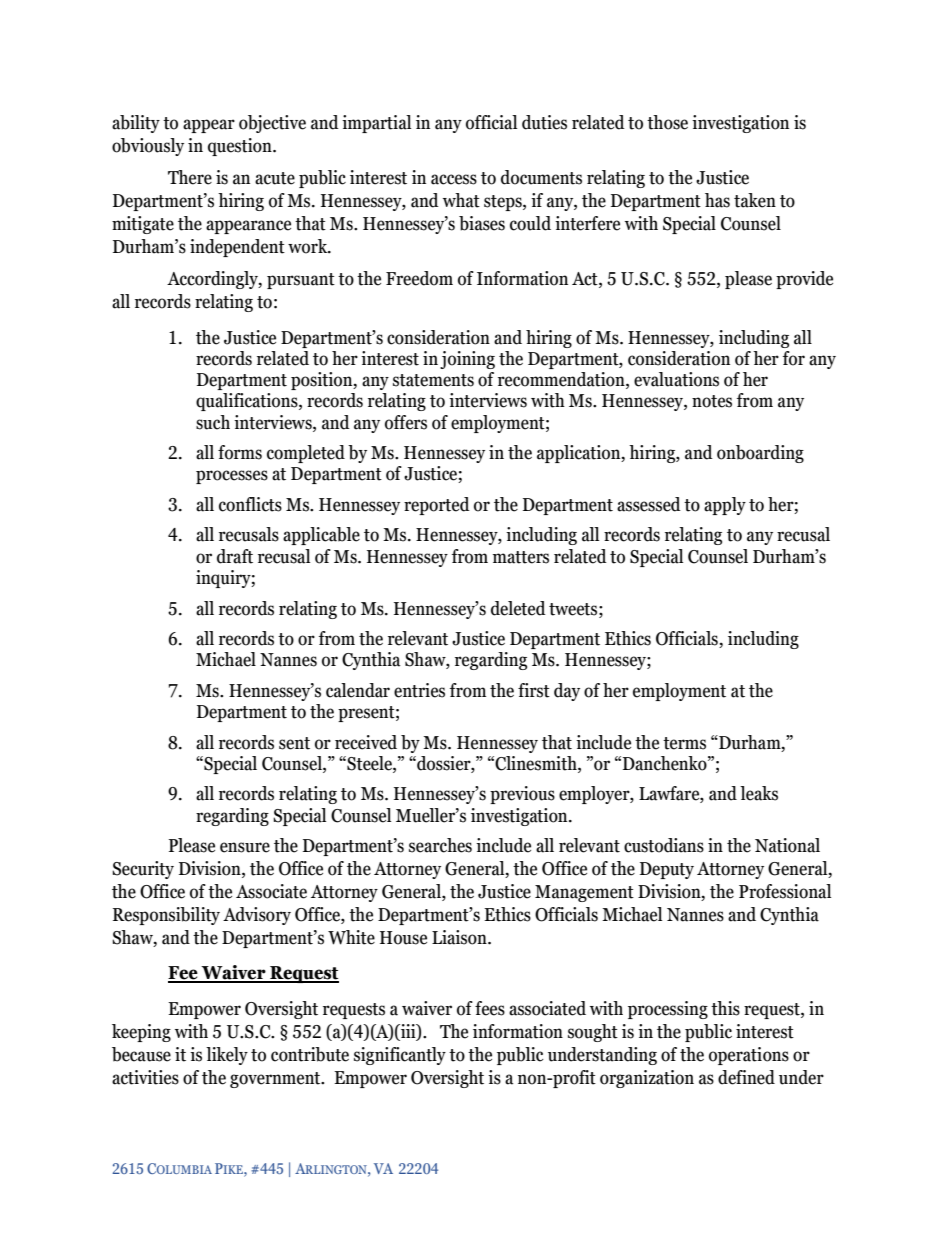 This document has width=952, height=1233. What do you see at coordinates (725, 506) in the document?
I see `apply` at bounding box center [725, 506].
